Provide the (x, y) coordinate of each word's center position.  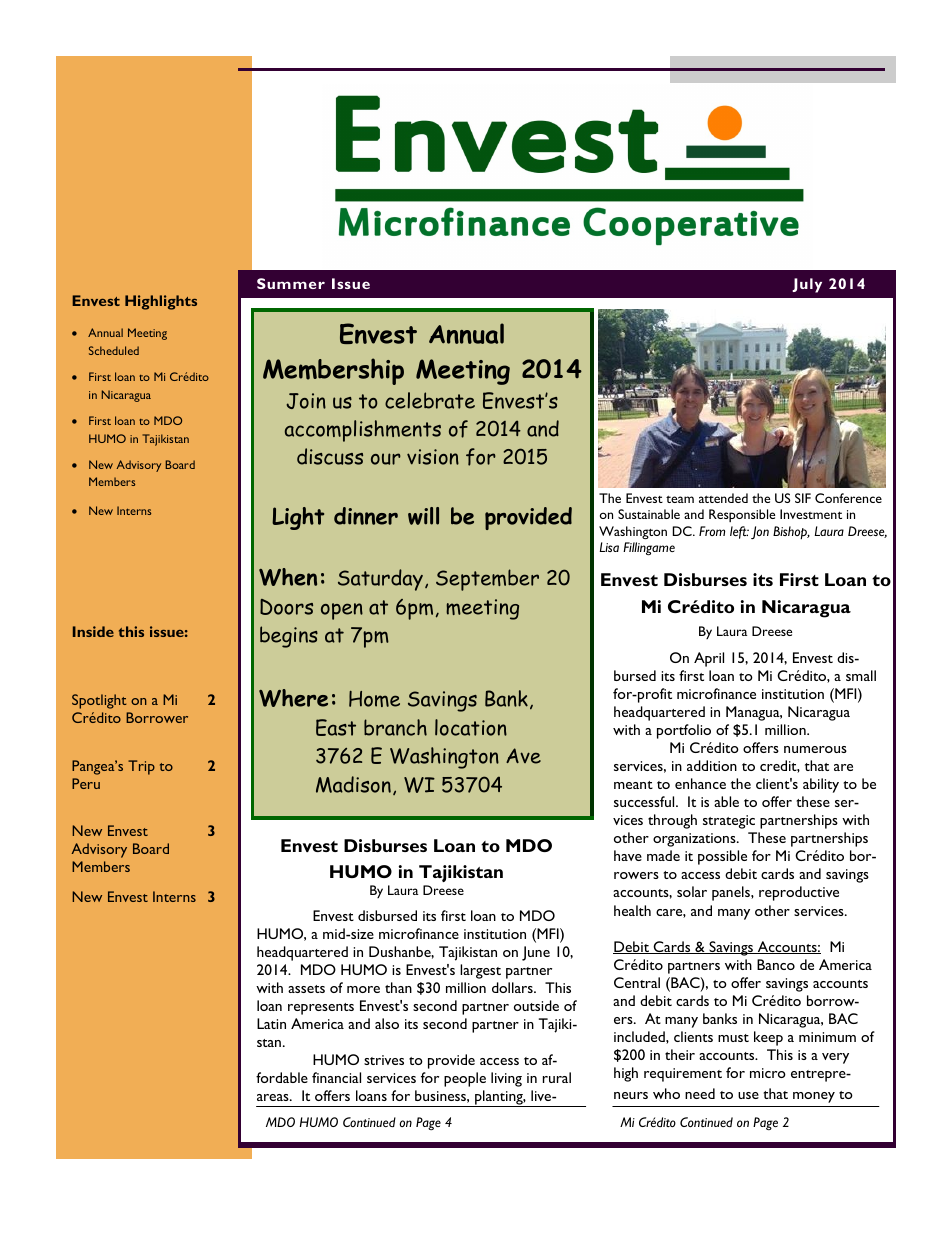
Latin (271, 1023)
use (748, 1095)
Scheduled (114, 350)
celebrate (430, 400)
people (465, 1079)
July (807, 285)
